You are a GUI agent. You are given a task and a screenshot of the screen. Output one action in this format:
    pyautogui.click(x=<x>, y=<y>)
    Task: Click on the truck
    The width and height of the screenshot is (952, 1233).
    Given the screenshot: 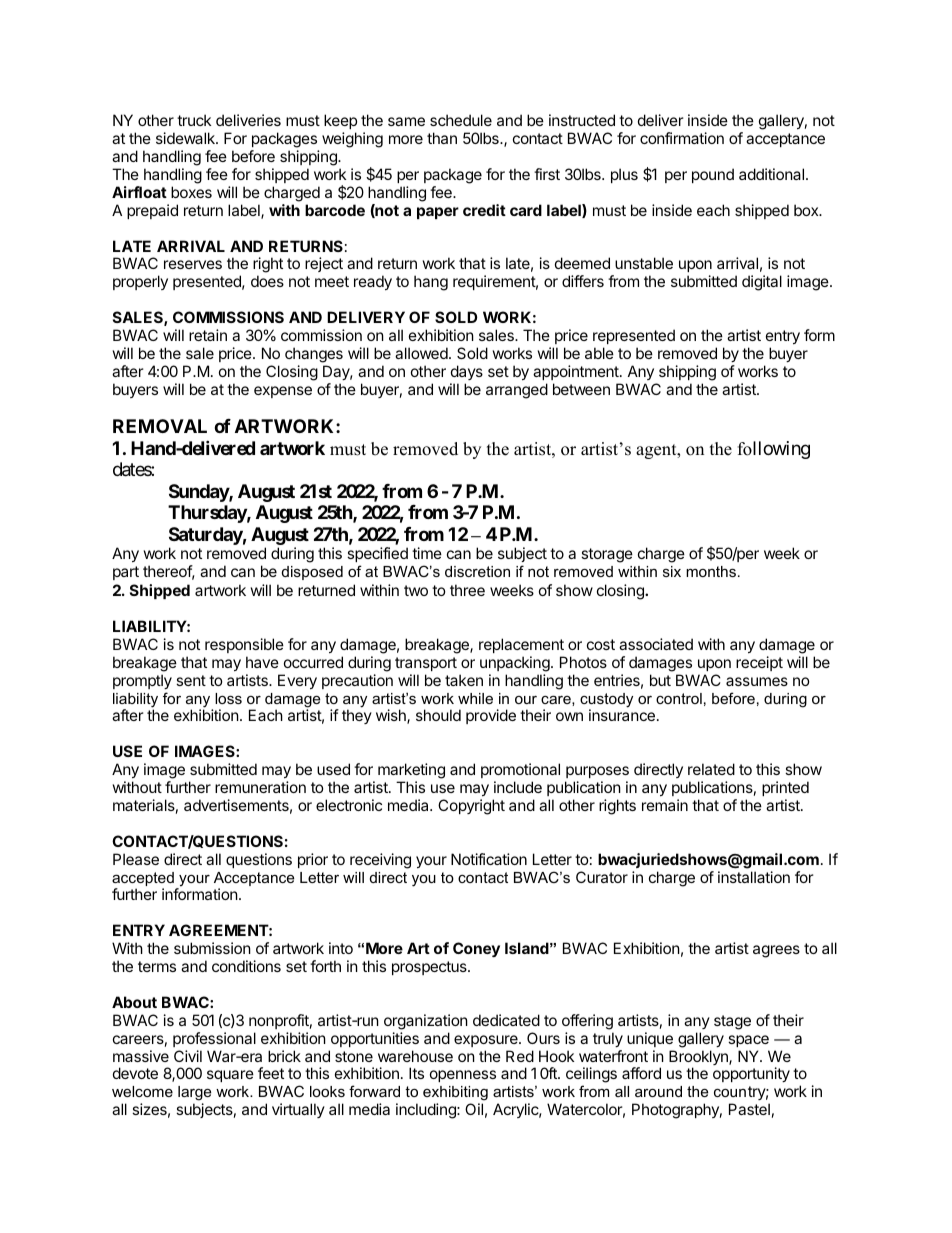 What is the action you would take?
    pyautogui.click(x=194, y=120)
